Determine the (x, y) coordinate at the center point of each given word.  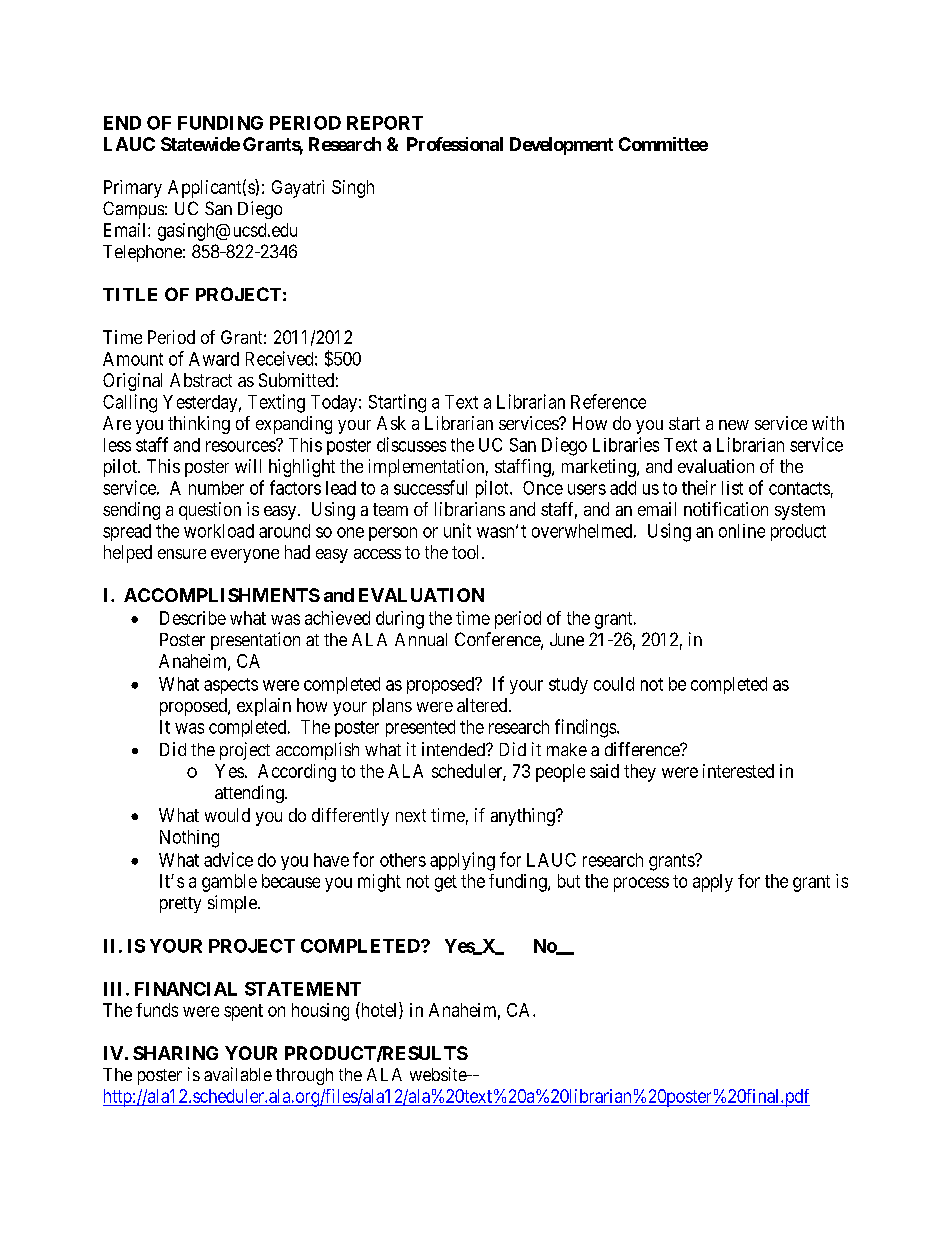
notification (726, 509)
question (210, 511)
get (446, 883)
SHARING (175, 1053)
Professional (455, 144)
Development (561, 146)
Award (214, 359)
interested (738, 771)
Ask (391, 423)
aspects (231, 686)
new (734, 425)
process (641, 884)
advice (228, 859)
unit (457, 530)
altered (483, 705)
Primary (133, 189)
